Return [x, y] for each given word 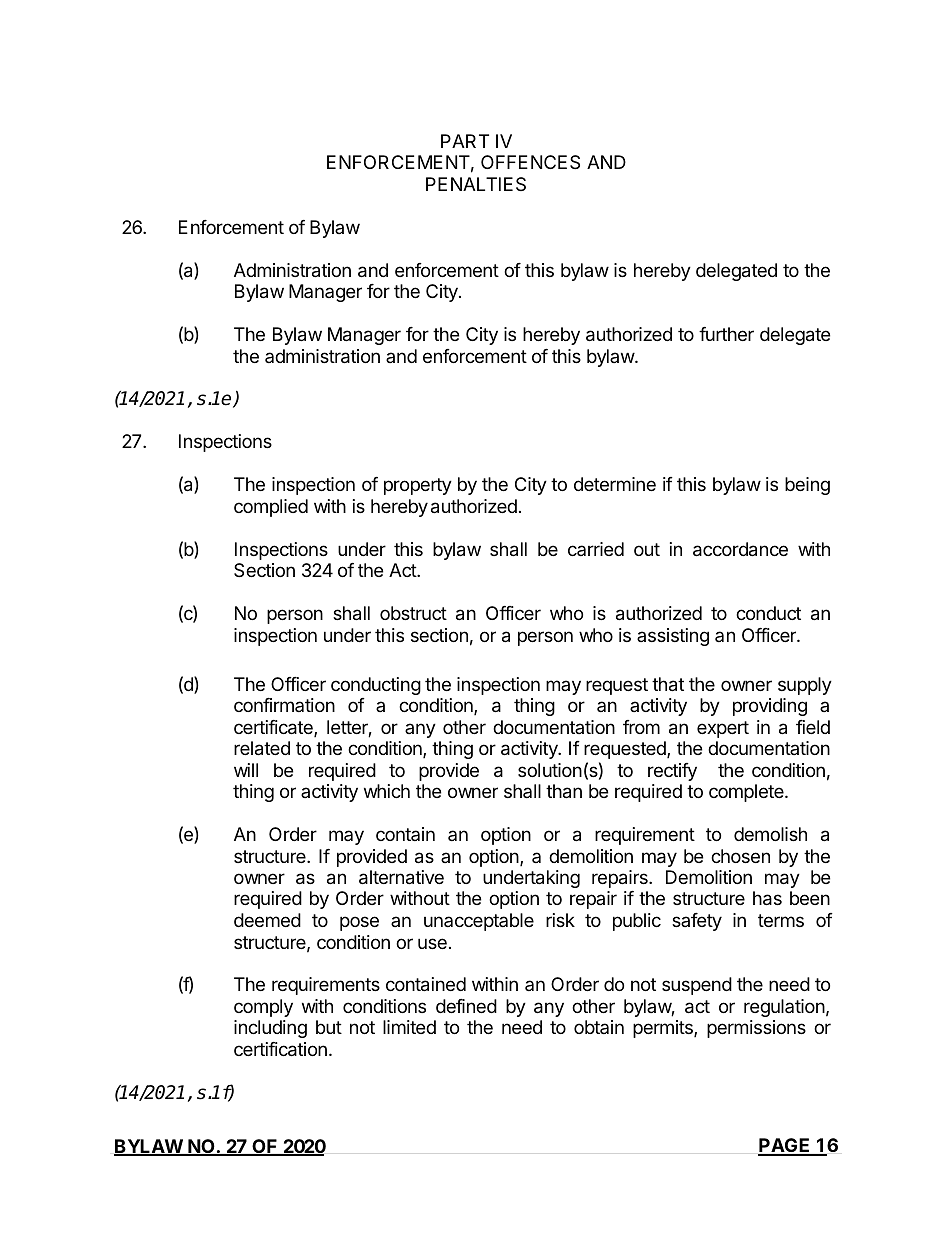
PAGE [785, 1146]
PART [465, 141]
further [726, 334]
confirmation [284, 705]
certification [280, 1049]
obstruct [413, 613]
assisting [673, 637]
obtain [599, 1027]
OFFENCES [530, 162]
